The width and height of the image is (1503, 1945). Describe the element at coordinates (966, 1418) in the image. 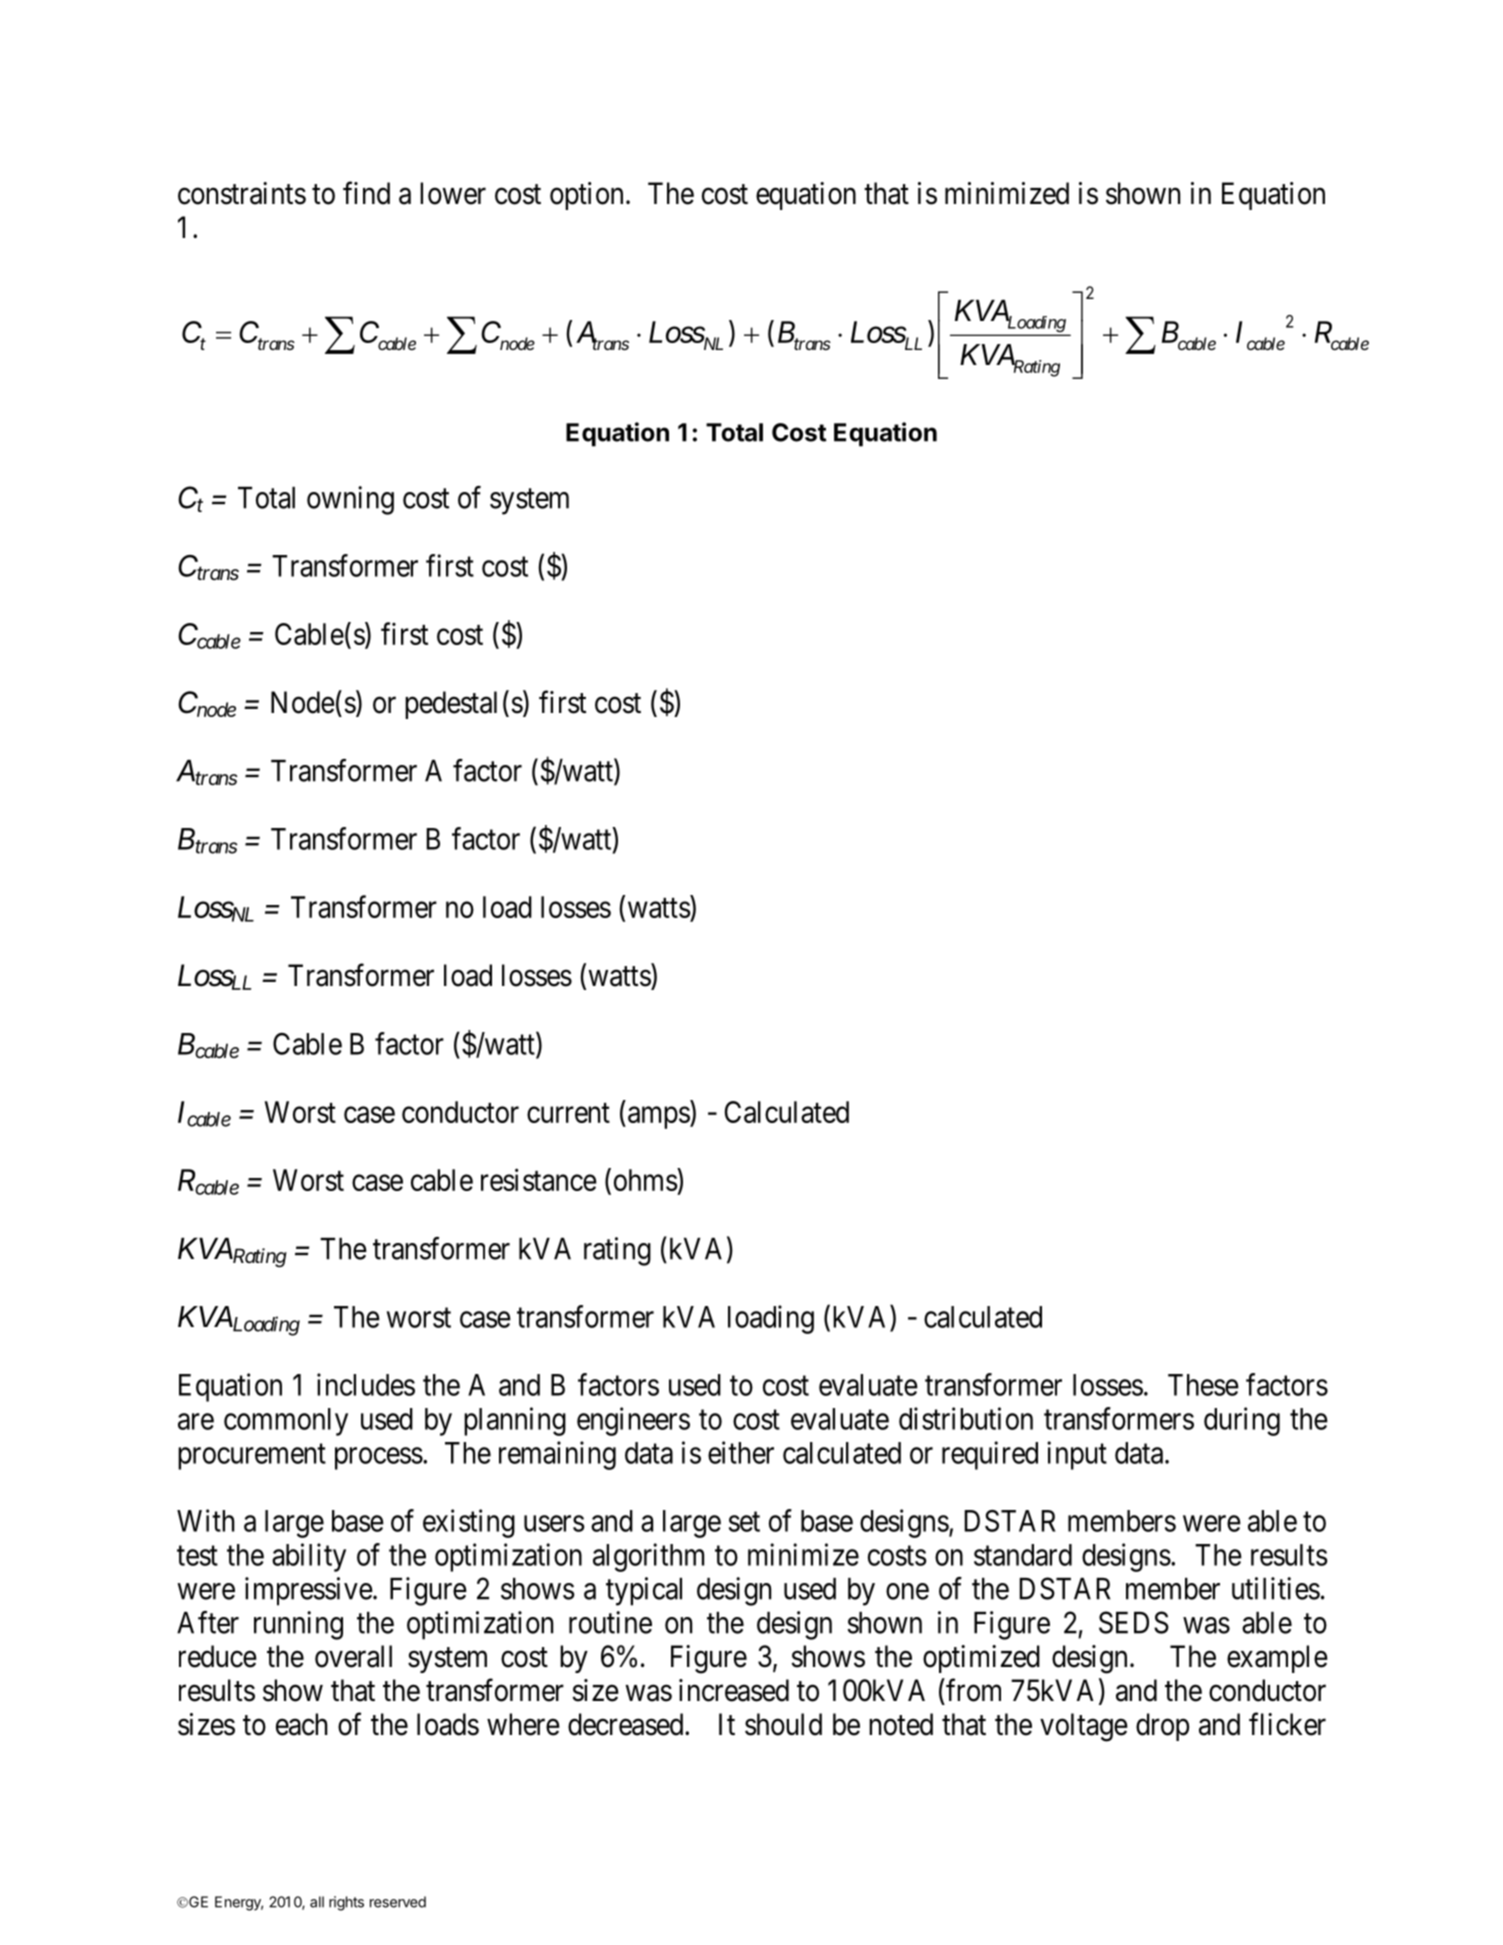

I see `distribution` at that location.
